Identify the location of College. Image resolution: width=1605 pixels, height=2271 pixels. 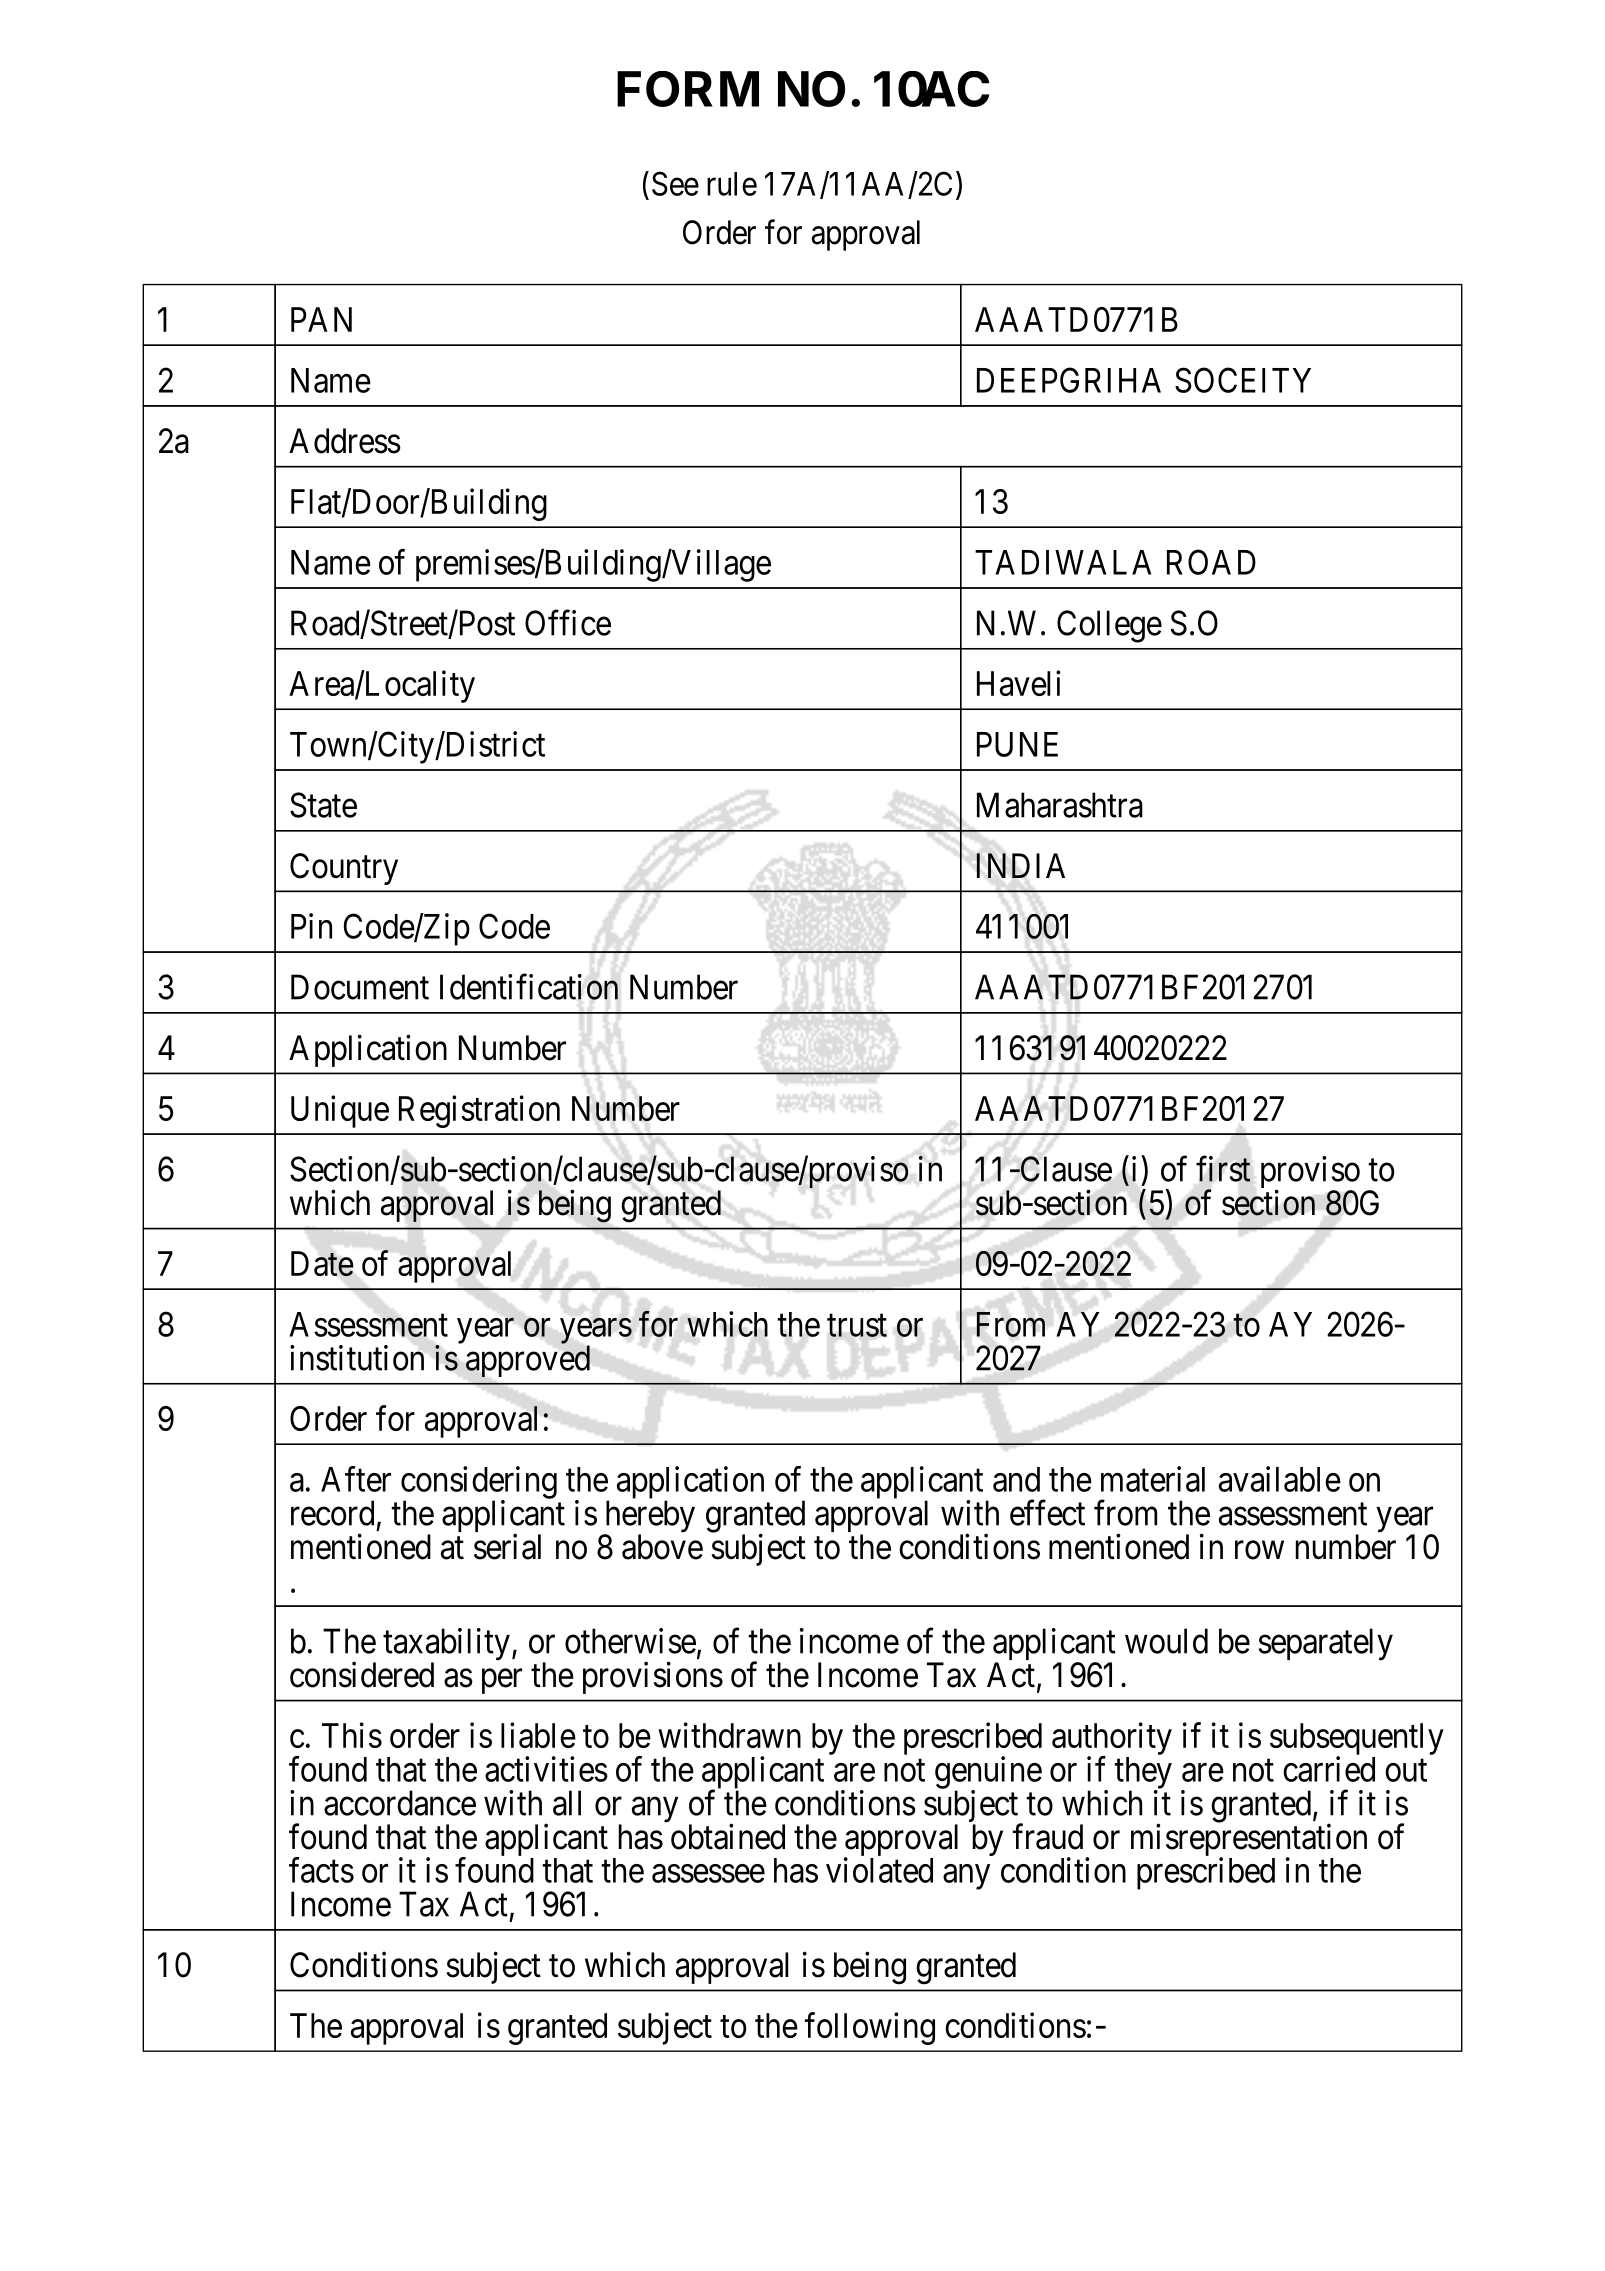
(1109, 626).
